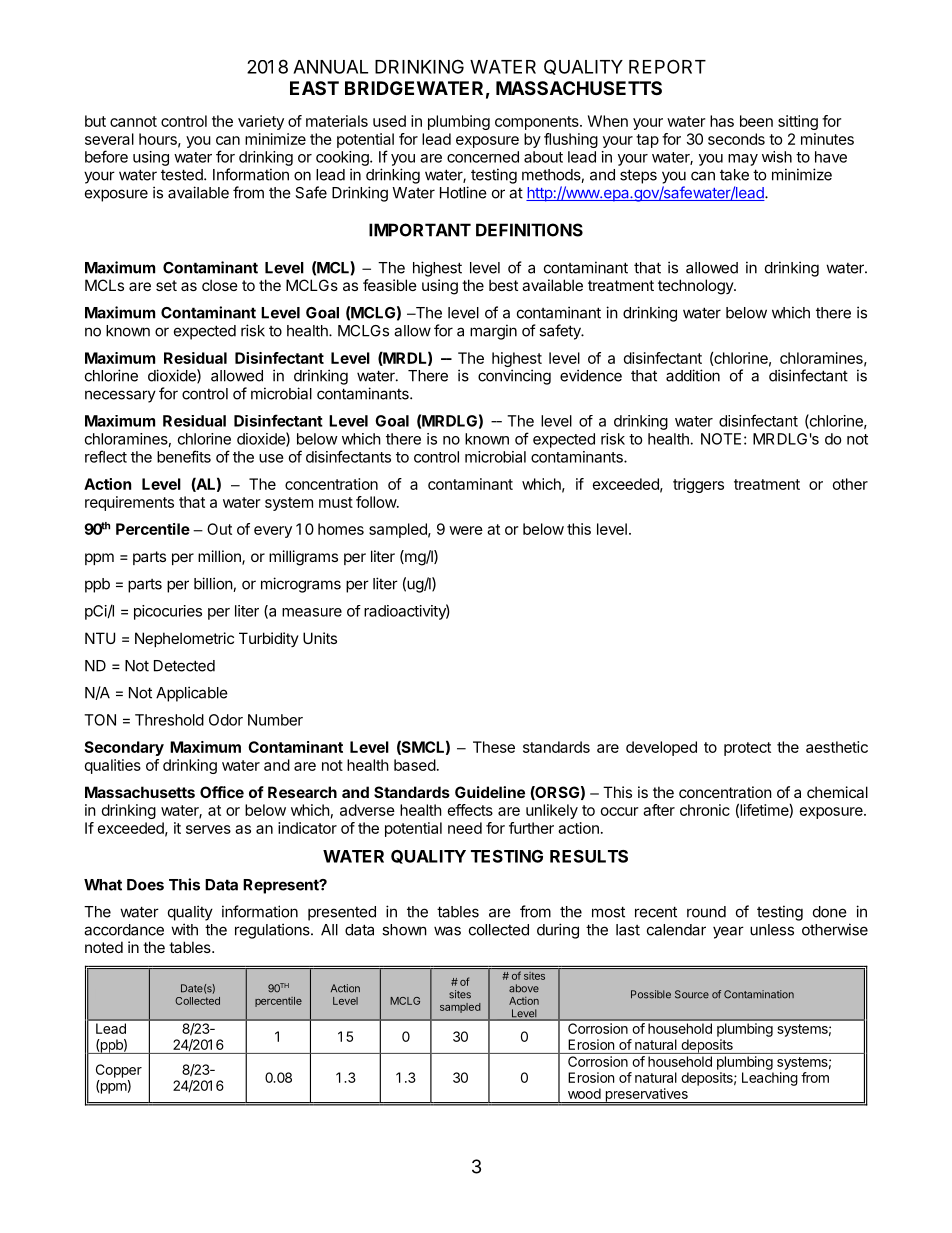 The image size is (952, 1233). I want to click on were, so click(466, 530).
